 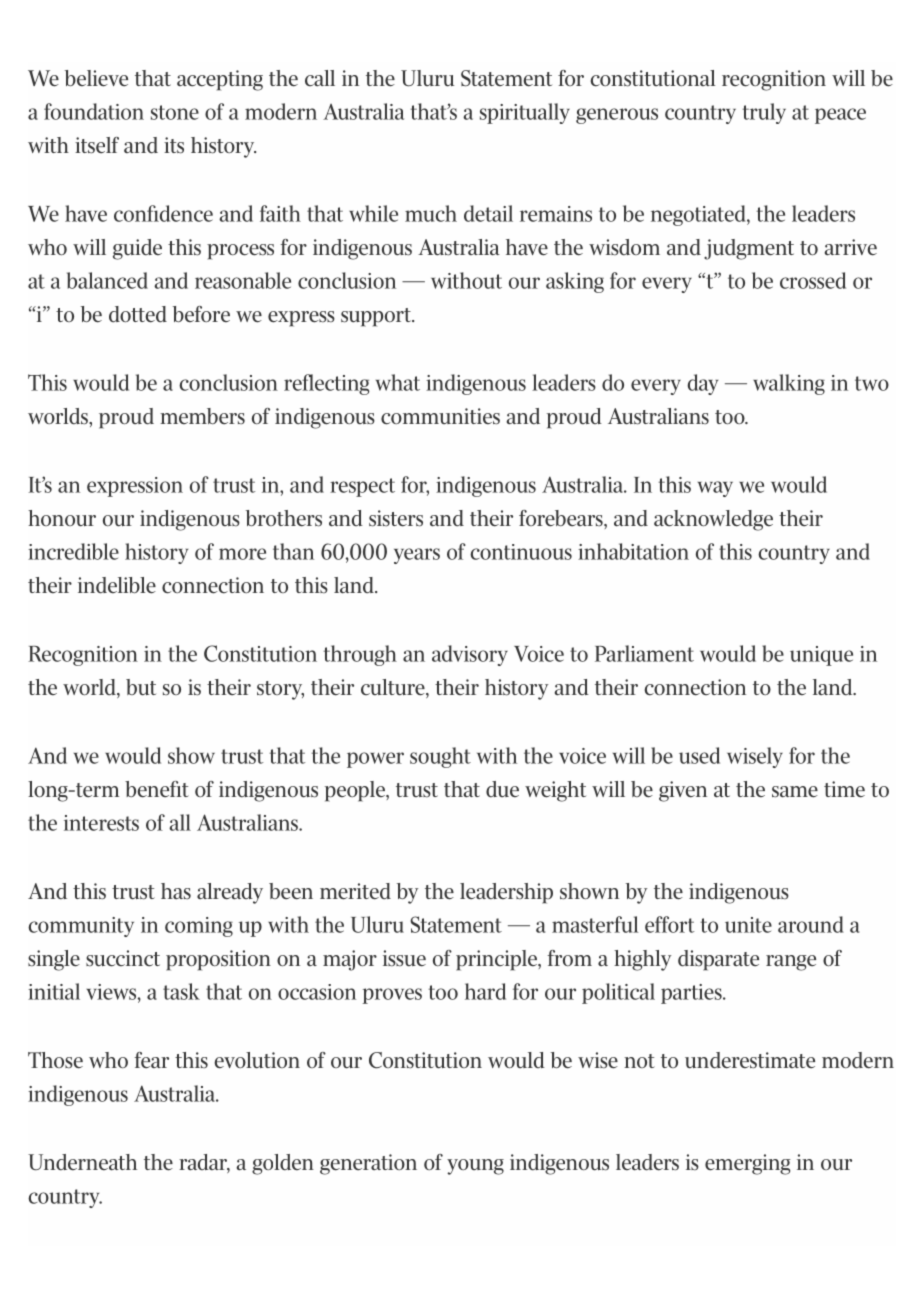 I want to click on stone, so click(x=175, y=112).
